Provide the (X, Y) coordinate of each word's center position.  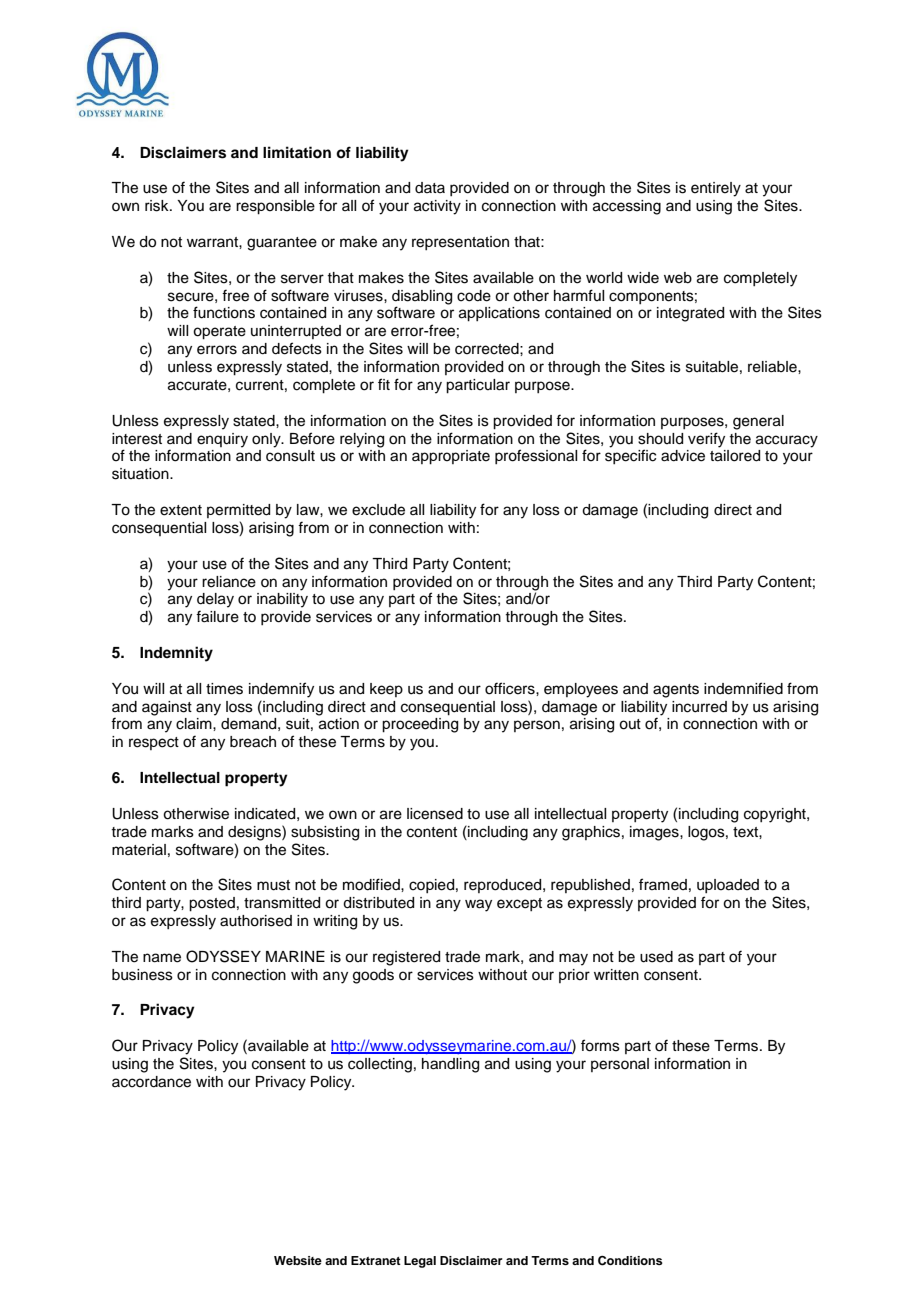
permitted (238, 511)
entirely (716, 189)
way (478, 905)
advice (683, 456)
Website (298, 1260)
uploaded (728, 886)
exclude (378, 510)
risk (158, 206)
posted (212, 904)
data (430, 187)
